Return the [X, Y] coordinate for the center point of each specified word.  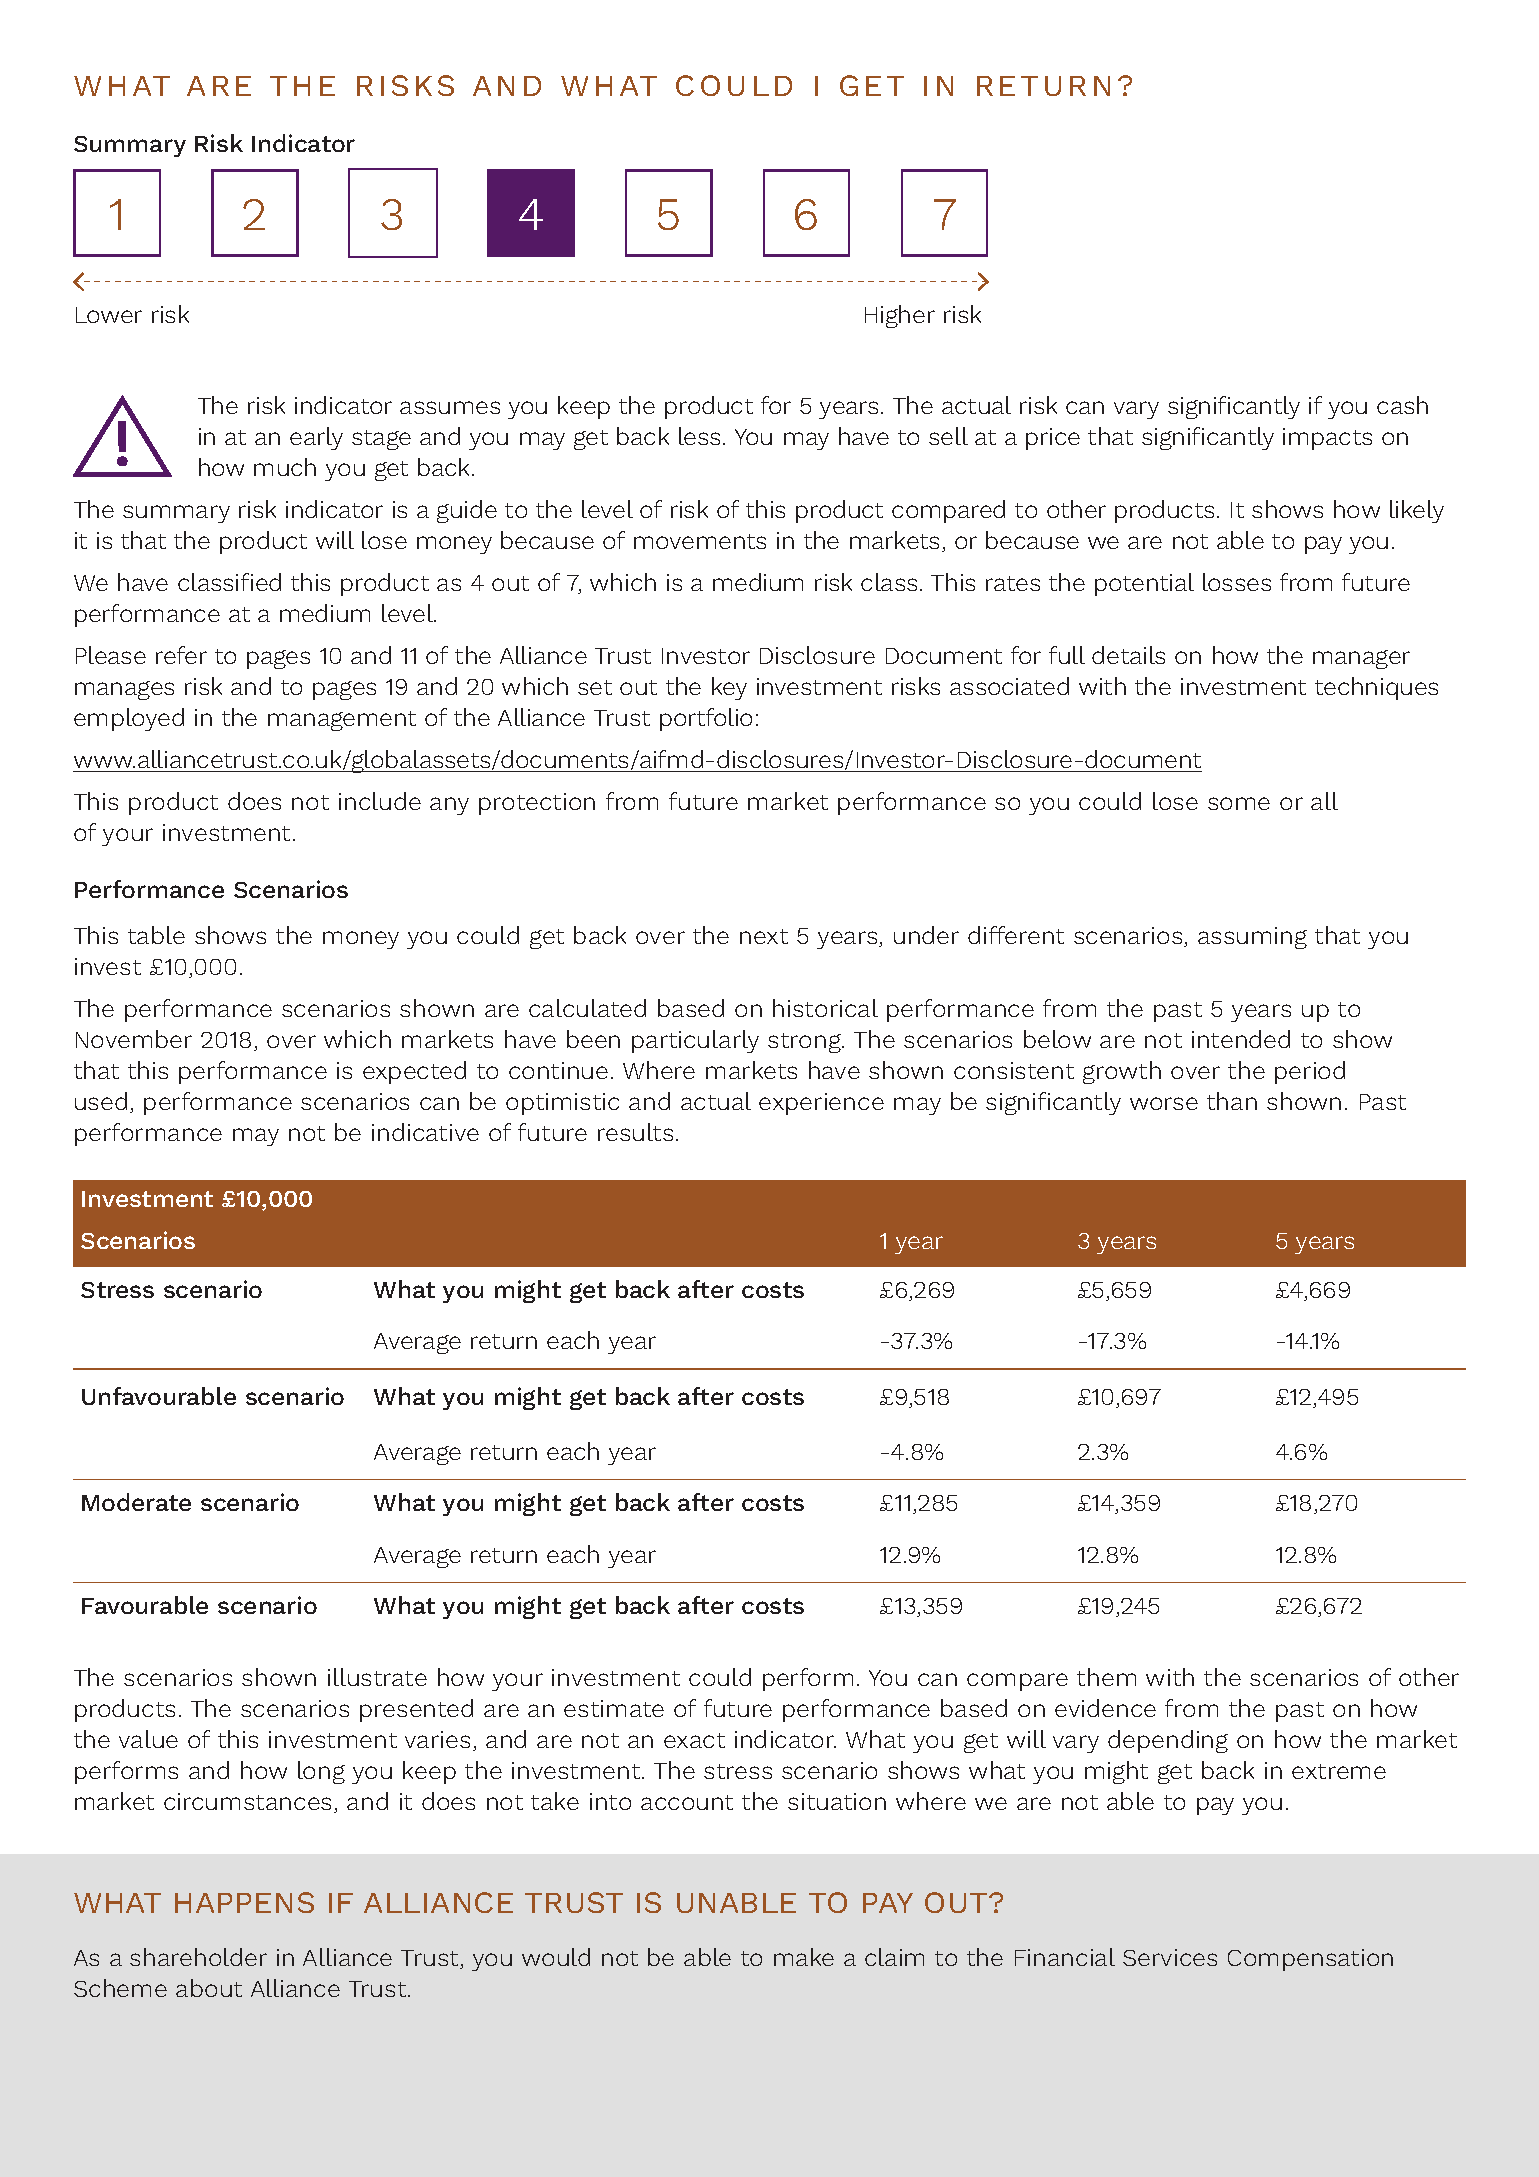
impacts [1327, 439]
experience [821, 1104]
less [699, 436]
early [316, 438]
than [1232, 1101]
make [804, 1957]
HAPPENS [244, 1902]
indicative [425, 1132]
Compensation [1310, 1960]
